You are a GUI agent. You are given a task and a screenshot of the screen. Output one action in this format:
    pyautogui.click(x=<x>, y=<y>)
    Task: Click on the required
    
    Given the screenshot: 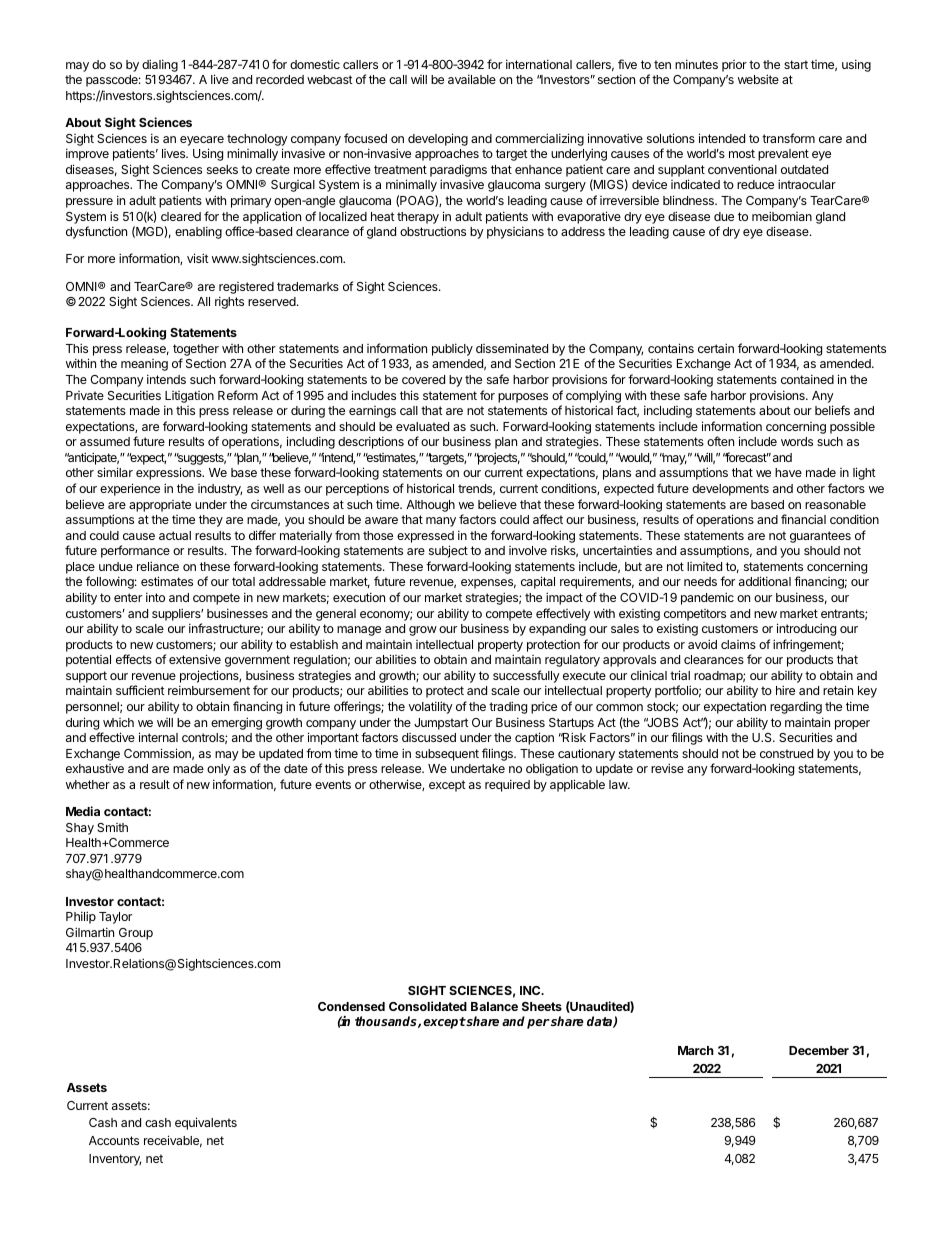 What is the action you would take?
    pyautogui.click(x=507, y=785)
